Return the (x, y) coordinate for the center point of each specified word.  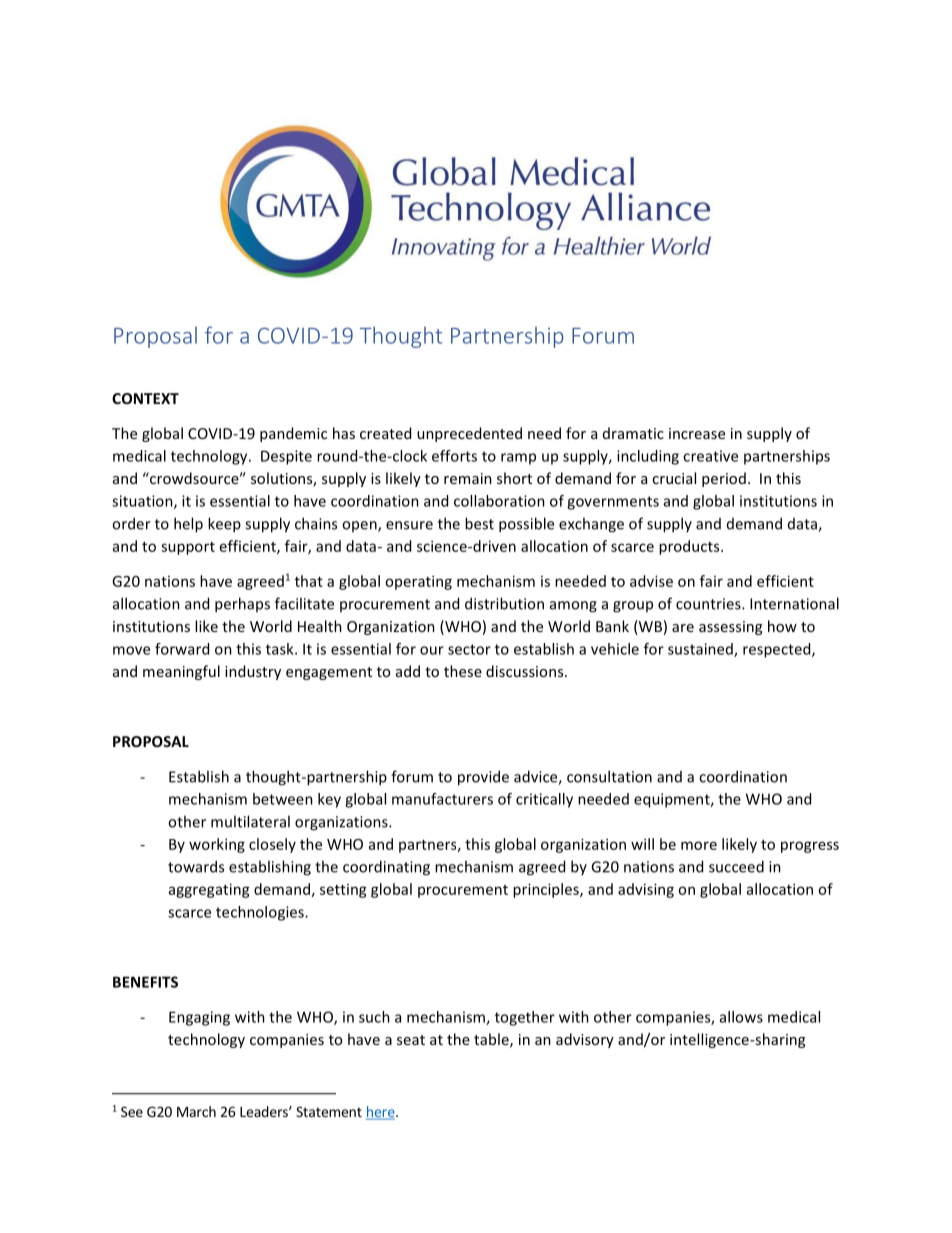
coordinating (386, 868)
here (381, 1113)
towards (196, 866)
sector (469, 649)
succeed (736, 866)
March (196, 1111)
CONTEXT (145, 398)
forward (182, 649)
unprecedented (469, 434)
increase (697, 433)
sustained (701, 650)
